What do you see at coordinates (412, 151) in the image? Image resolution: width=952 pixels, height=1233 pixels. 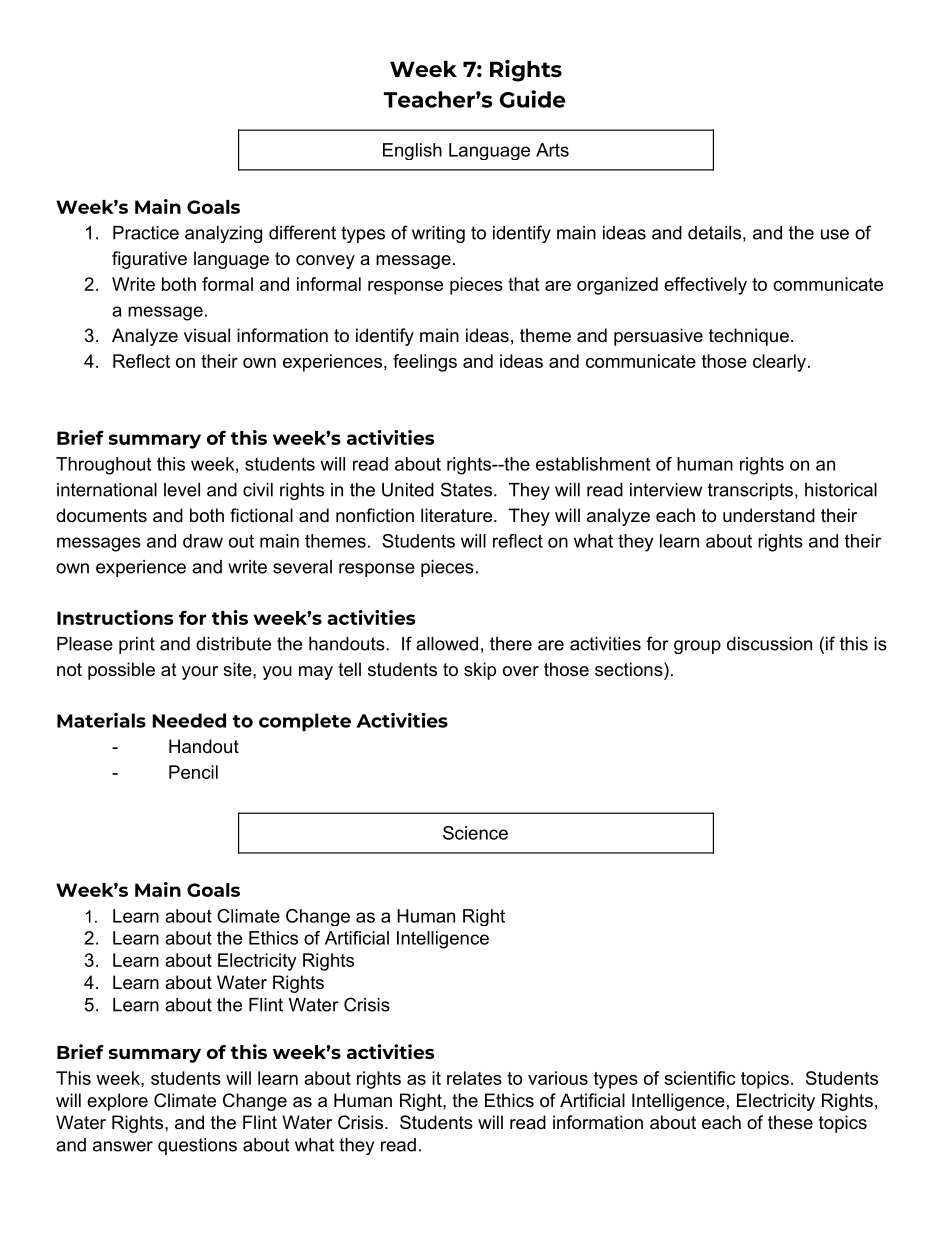 I see `English` at bounding box center [412, 151].
